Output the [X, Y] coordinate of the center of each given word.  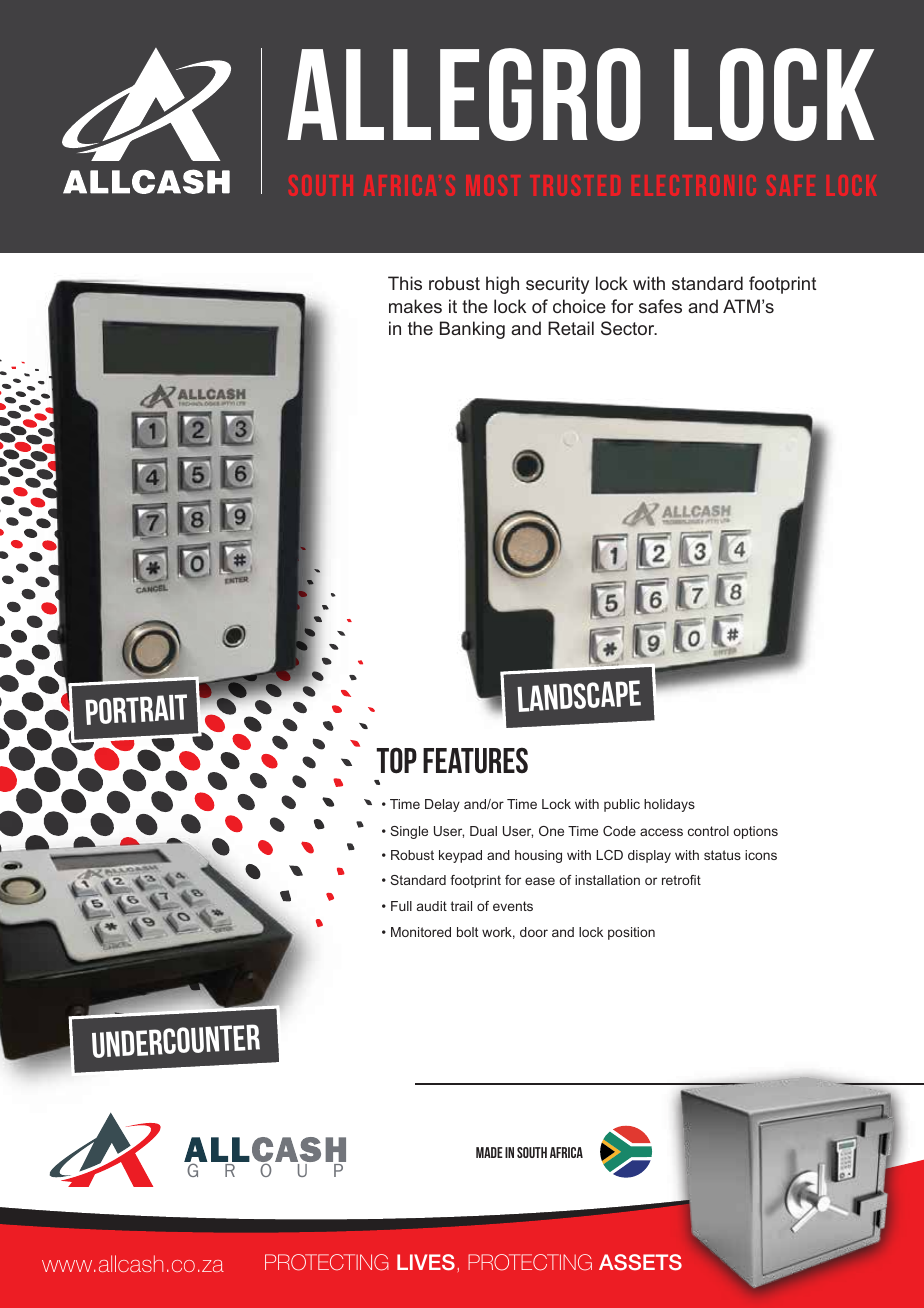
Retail [571, 328]
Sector [629, 328]
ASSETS [640, 1262]
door [534, 932]
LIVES [426, 1262]
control [708, 831]
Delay [442, 805]
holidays [669, 805]
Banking [472, 330]
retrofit [681, 880]
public [622, 805]
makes [415, 306]
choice [579, 306]
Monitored [421, 932]
